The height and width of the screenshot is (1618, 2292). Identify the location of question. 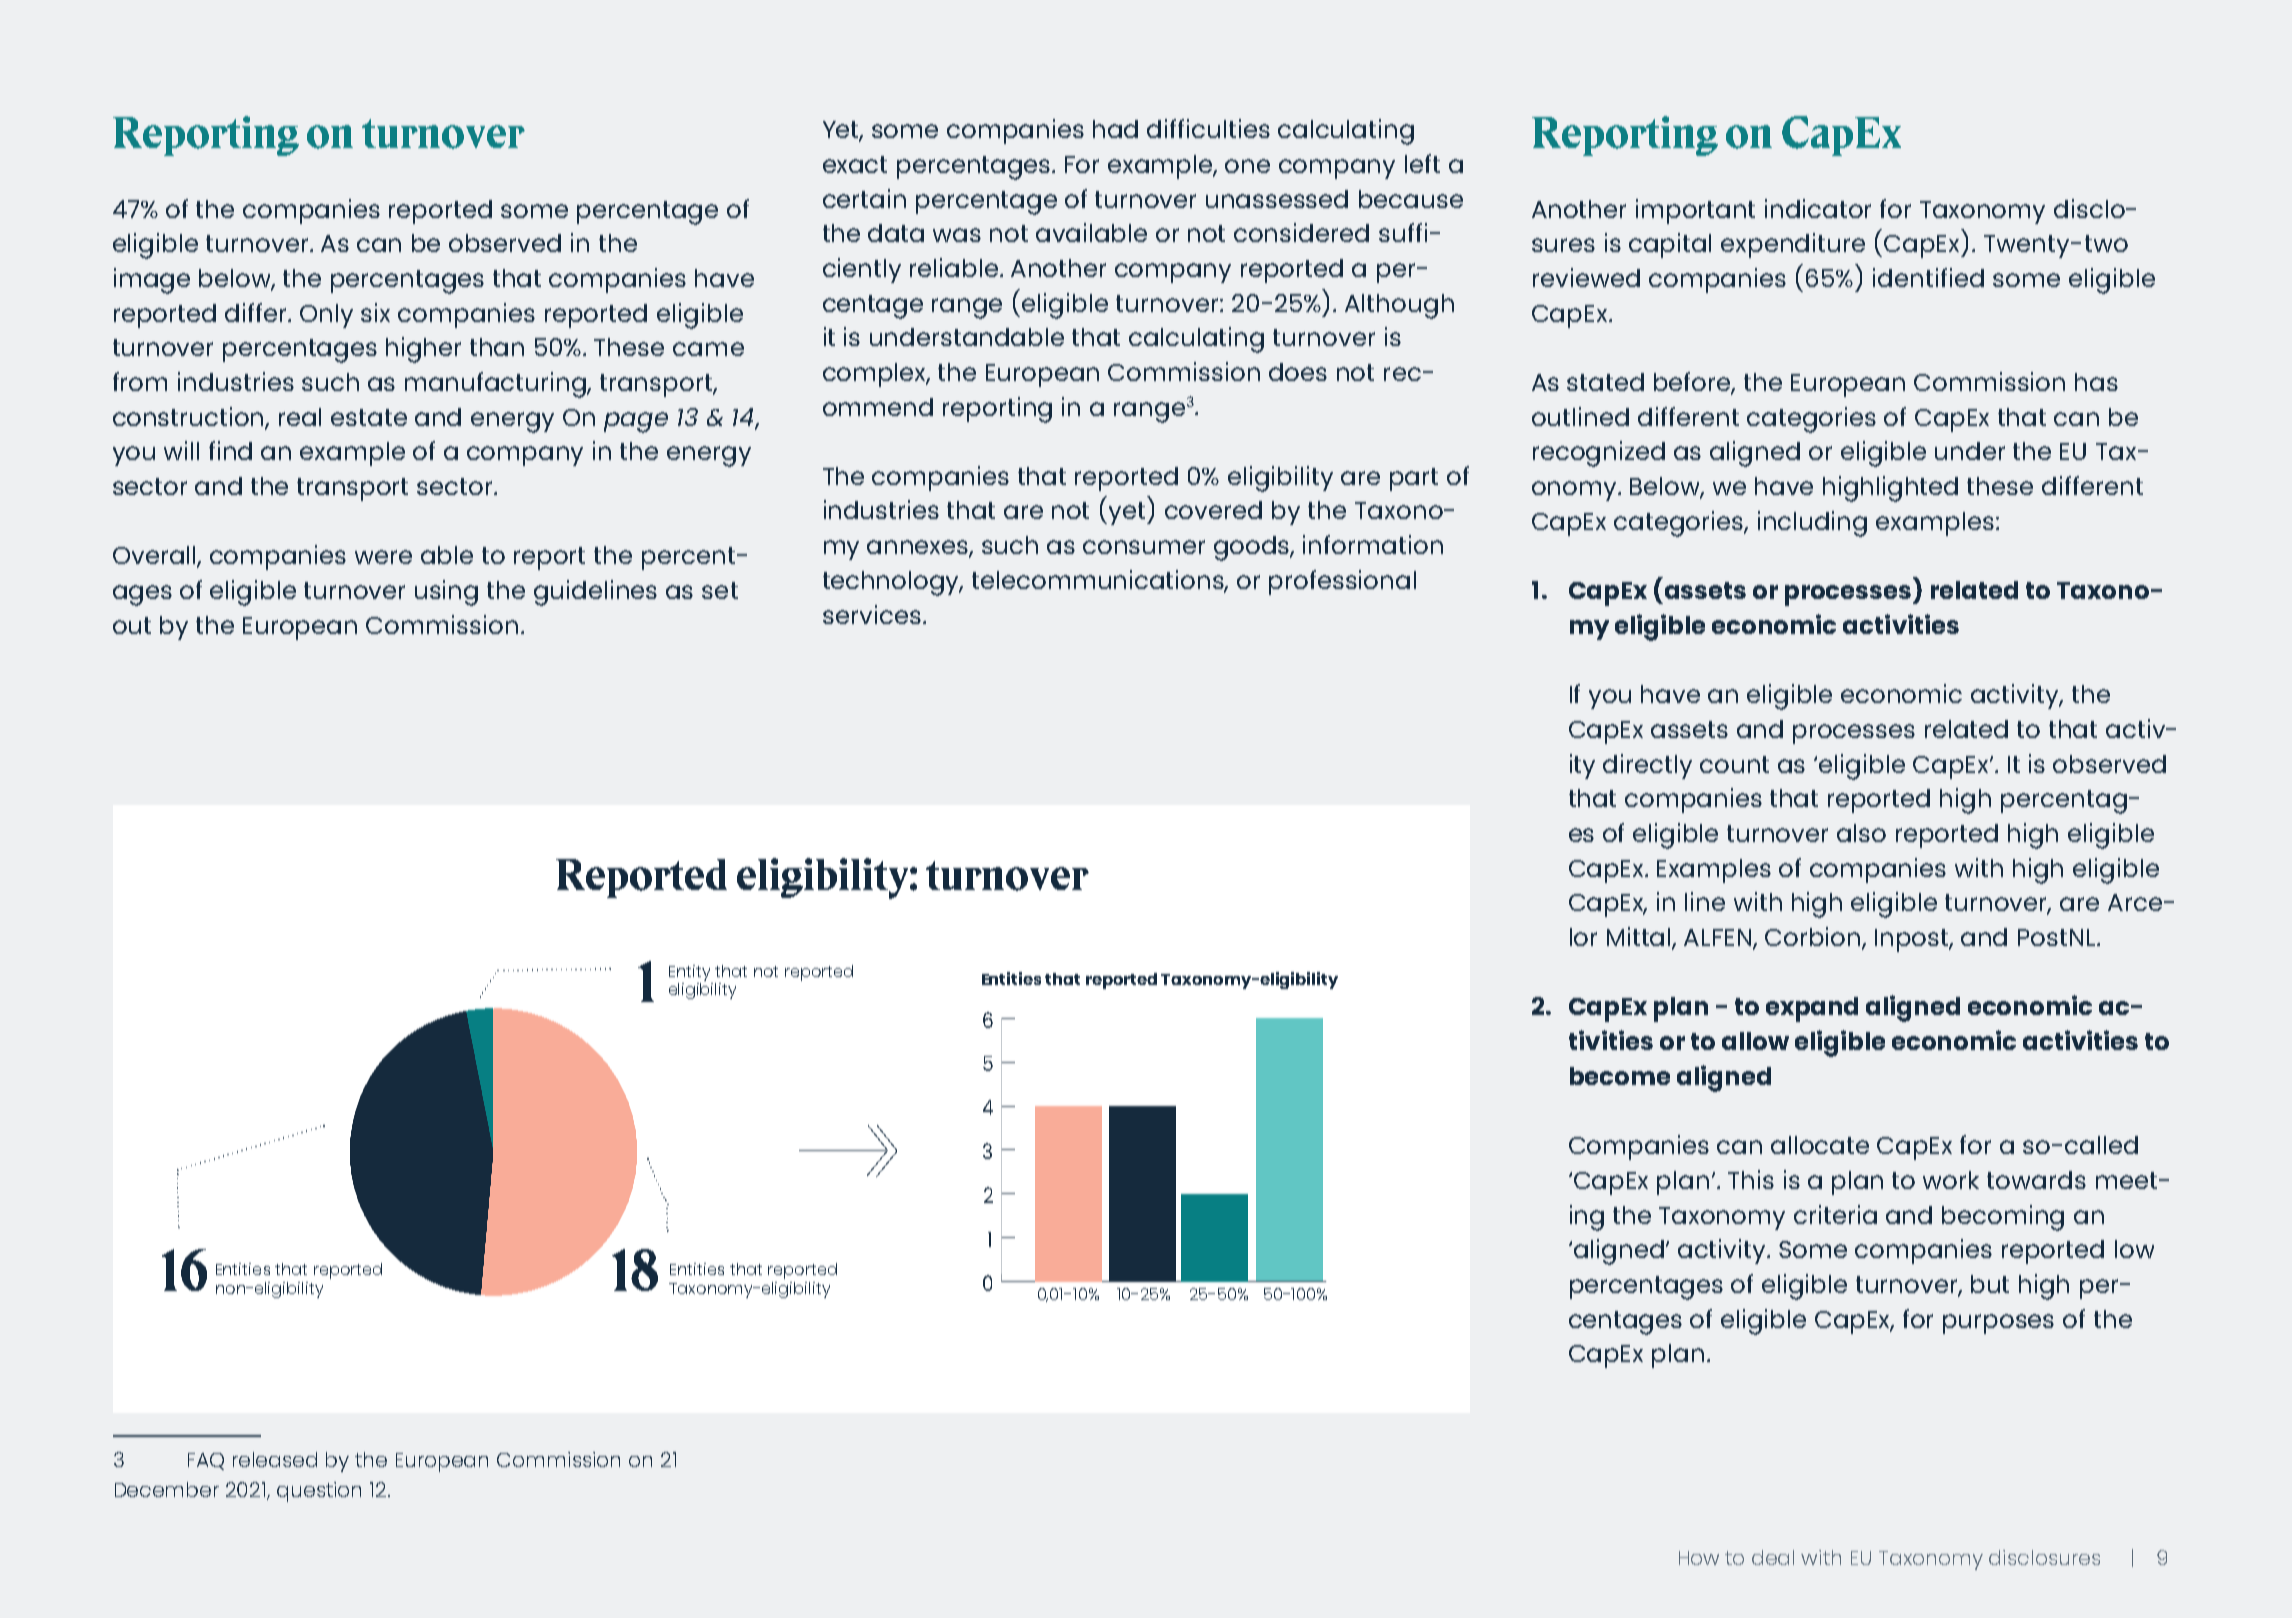
(319, 1492).
